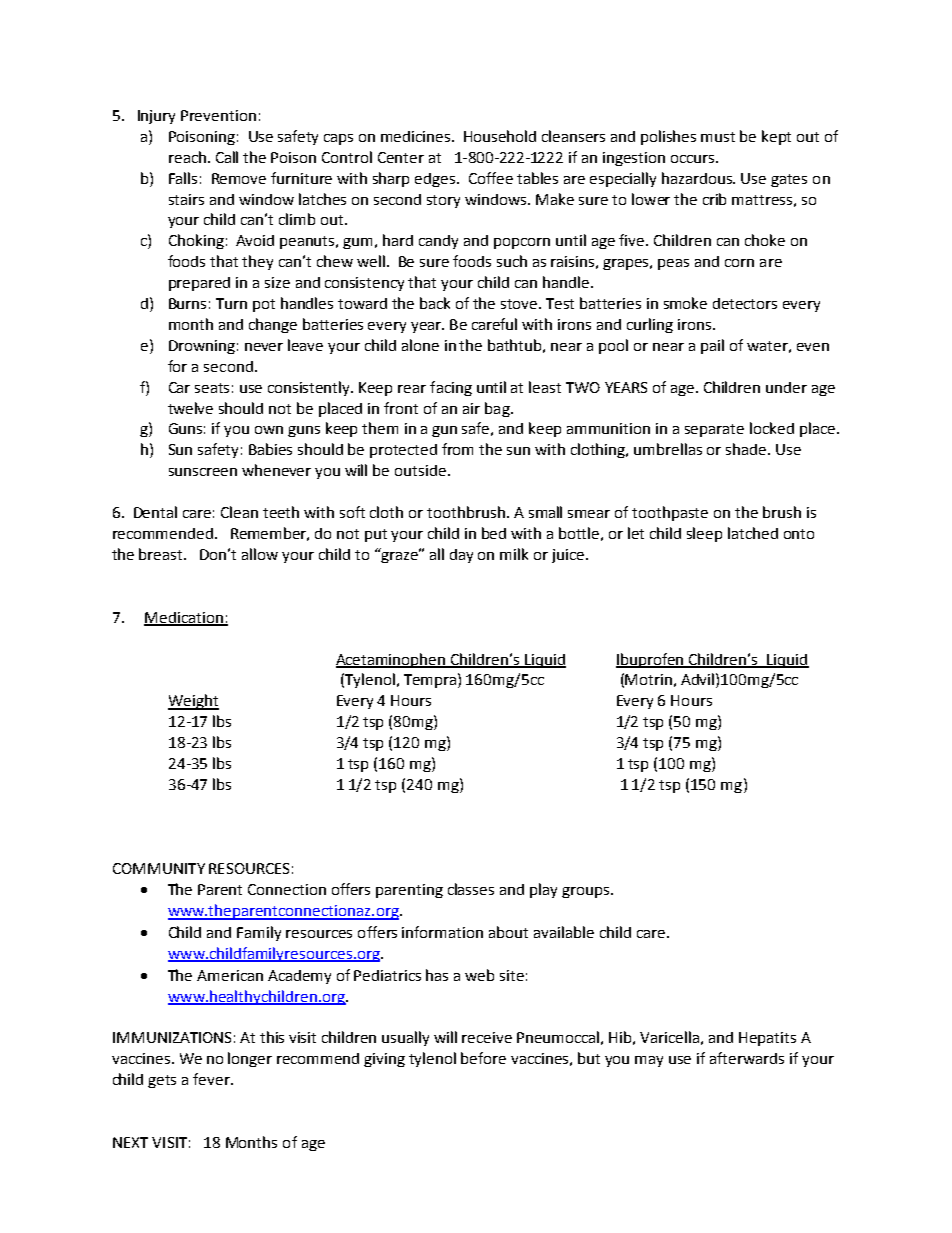  I want to click on before, so click(483, 1058).
